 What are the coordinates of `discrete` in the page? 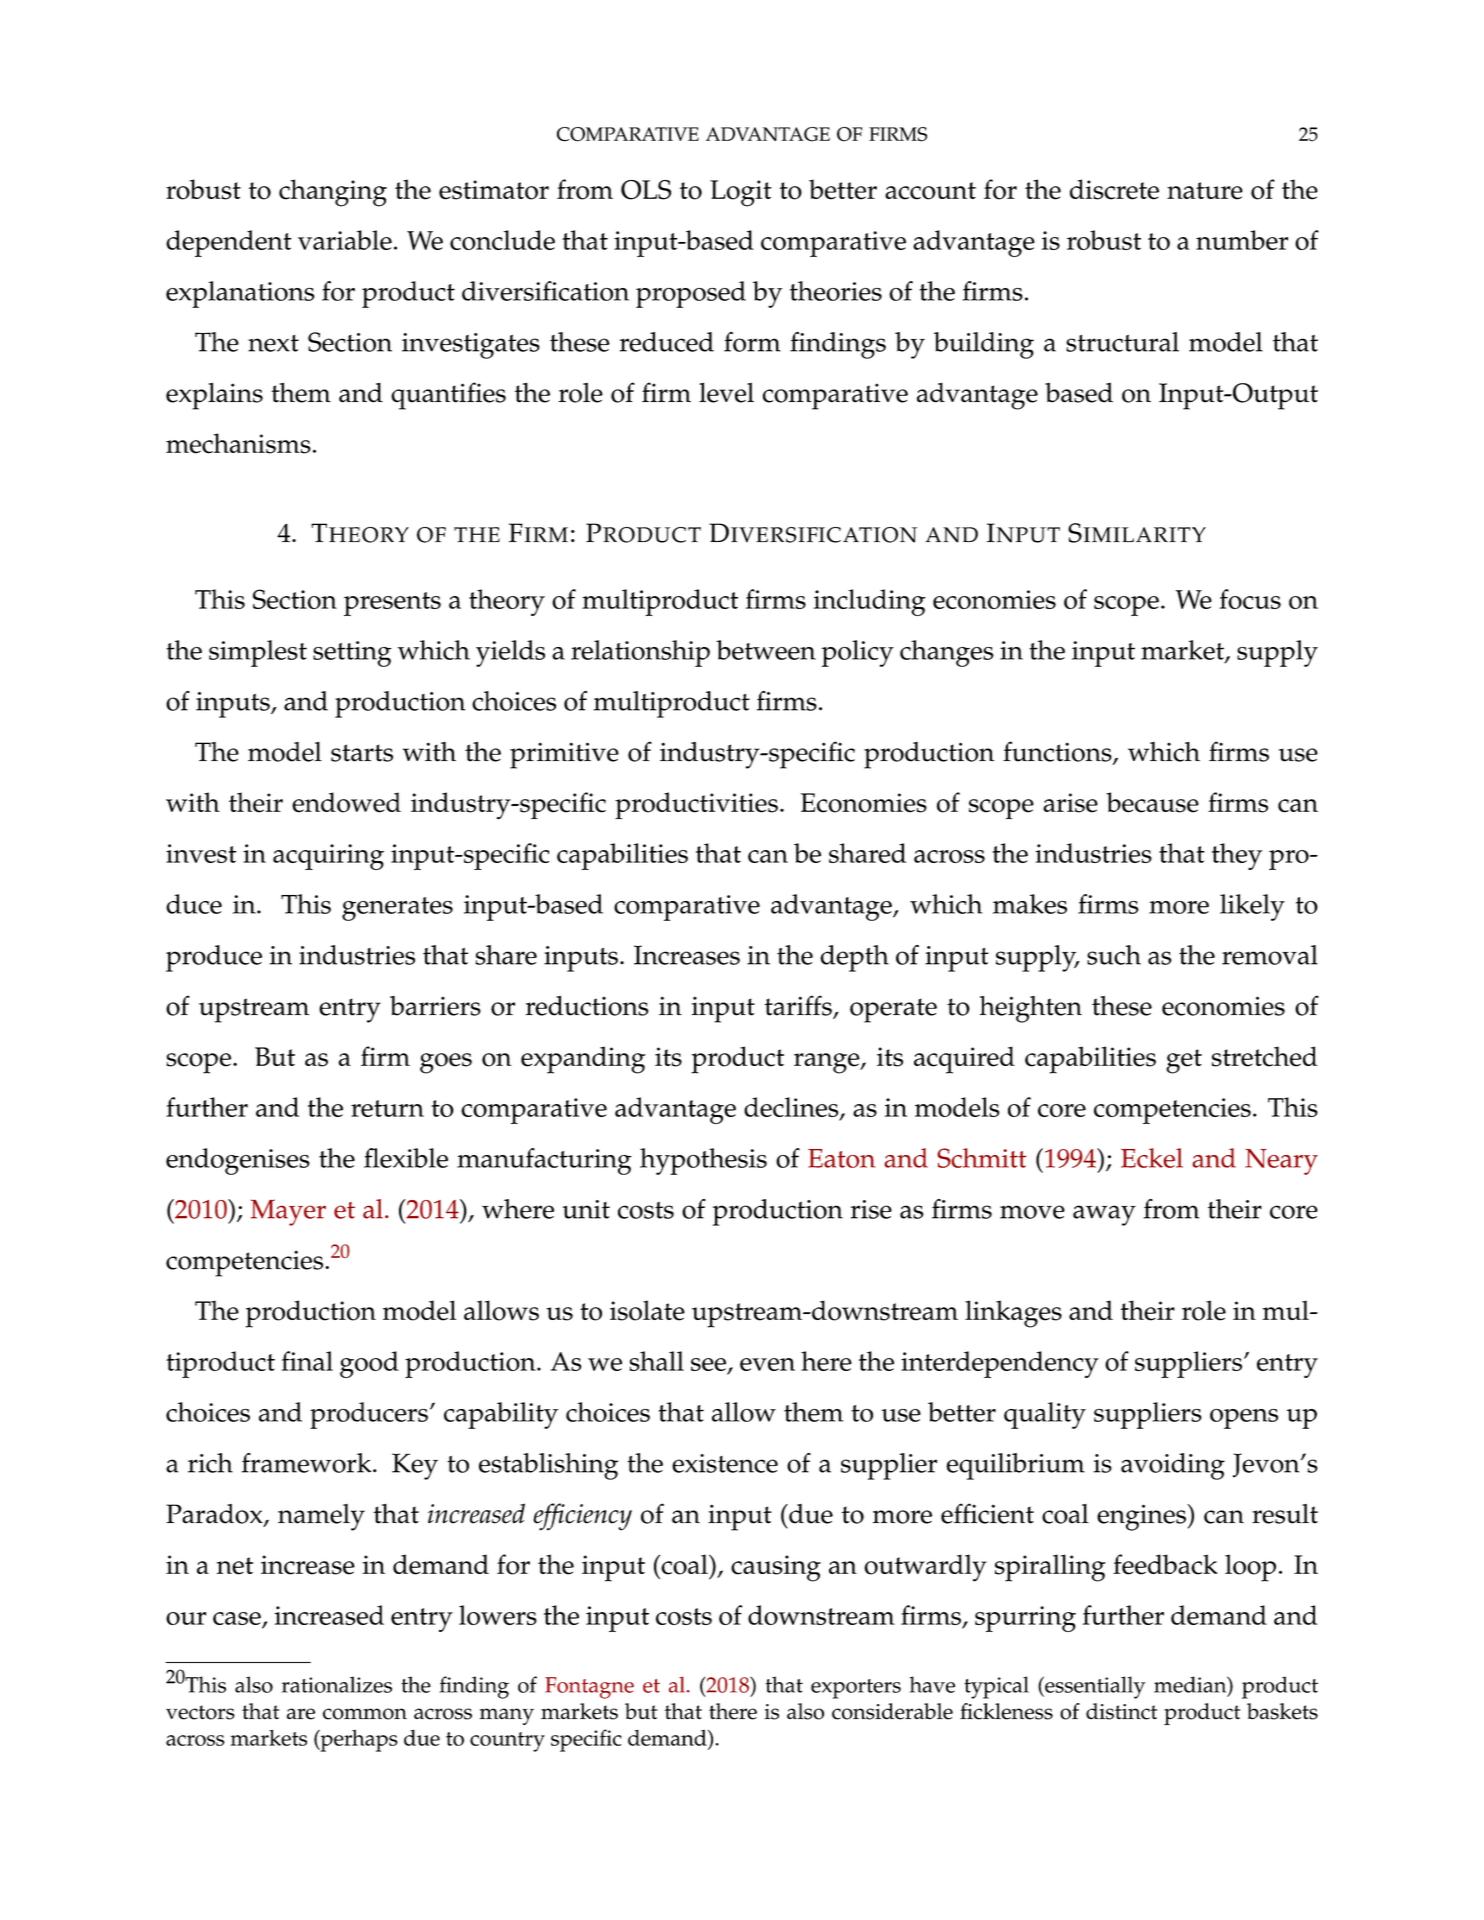 It's located at (1114, 189).
